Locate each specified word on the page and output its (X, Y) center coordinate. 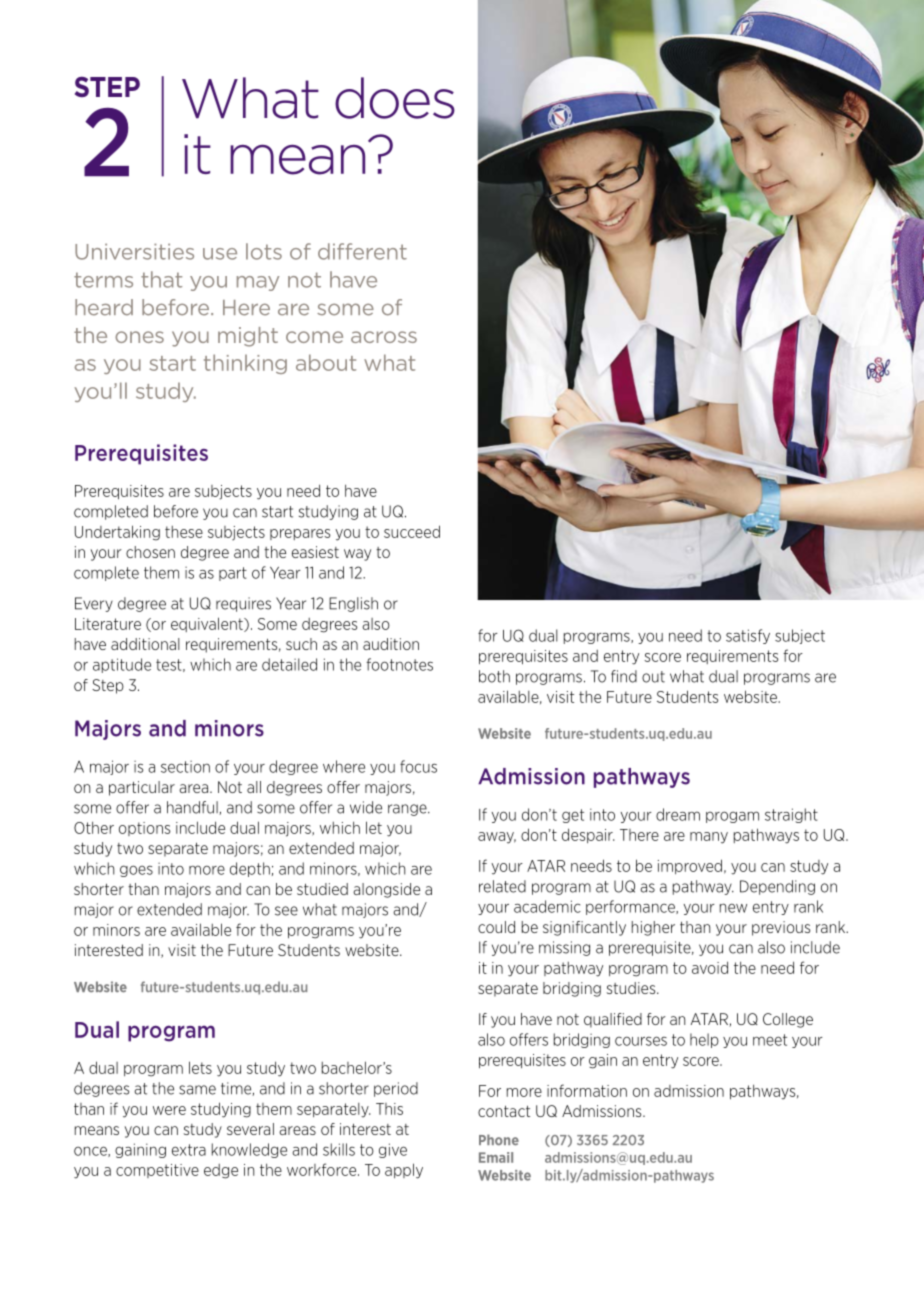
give (393, 1150)
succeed (412, 531)
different (362, 251)
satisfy (748, 636)
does (395, 98)
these (184, 532)
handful (193, 808)
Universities (134, 252)
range (408, 810)
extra (189, 1150)
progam (732, 817)
